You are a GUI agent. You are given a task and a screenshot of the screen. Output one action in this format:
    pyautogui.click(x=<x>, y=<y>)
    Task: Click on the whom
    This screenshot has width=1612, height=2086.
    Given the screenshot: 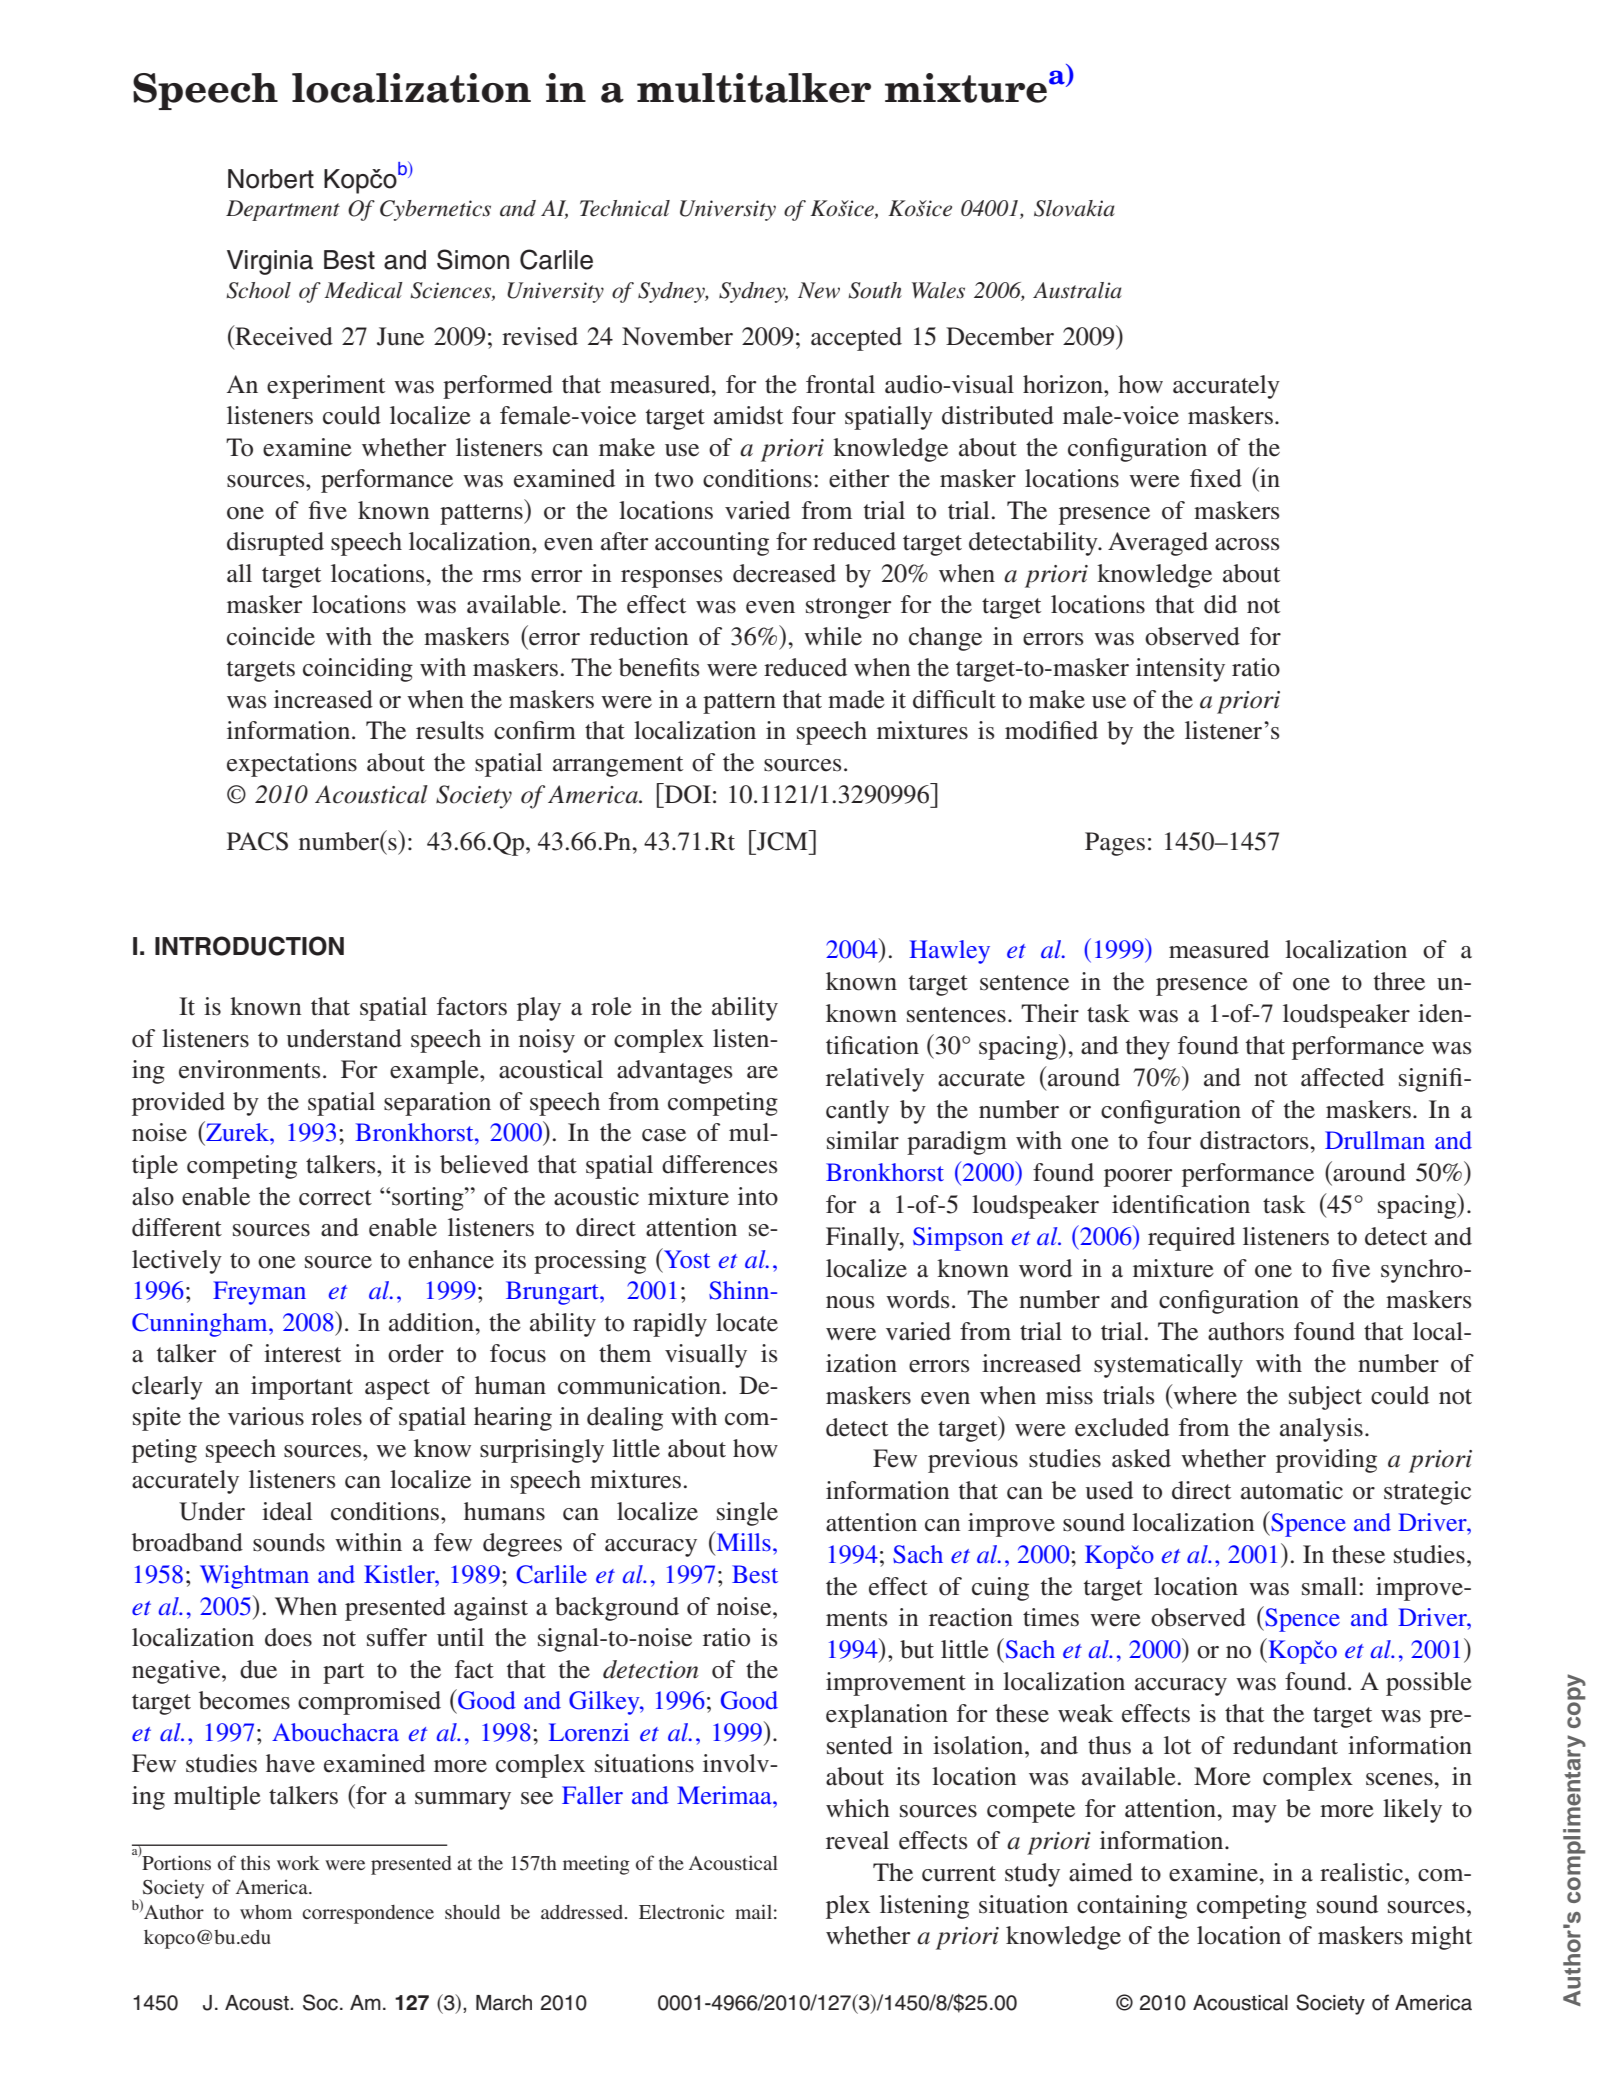 What is the action you would take?
    pyautogui.click(x=266, y=1912)
